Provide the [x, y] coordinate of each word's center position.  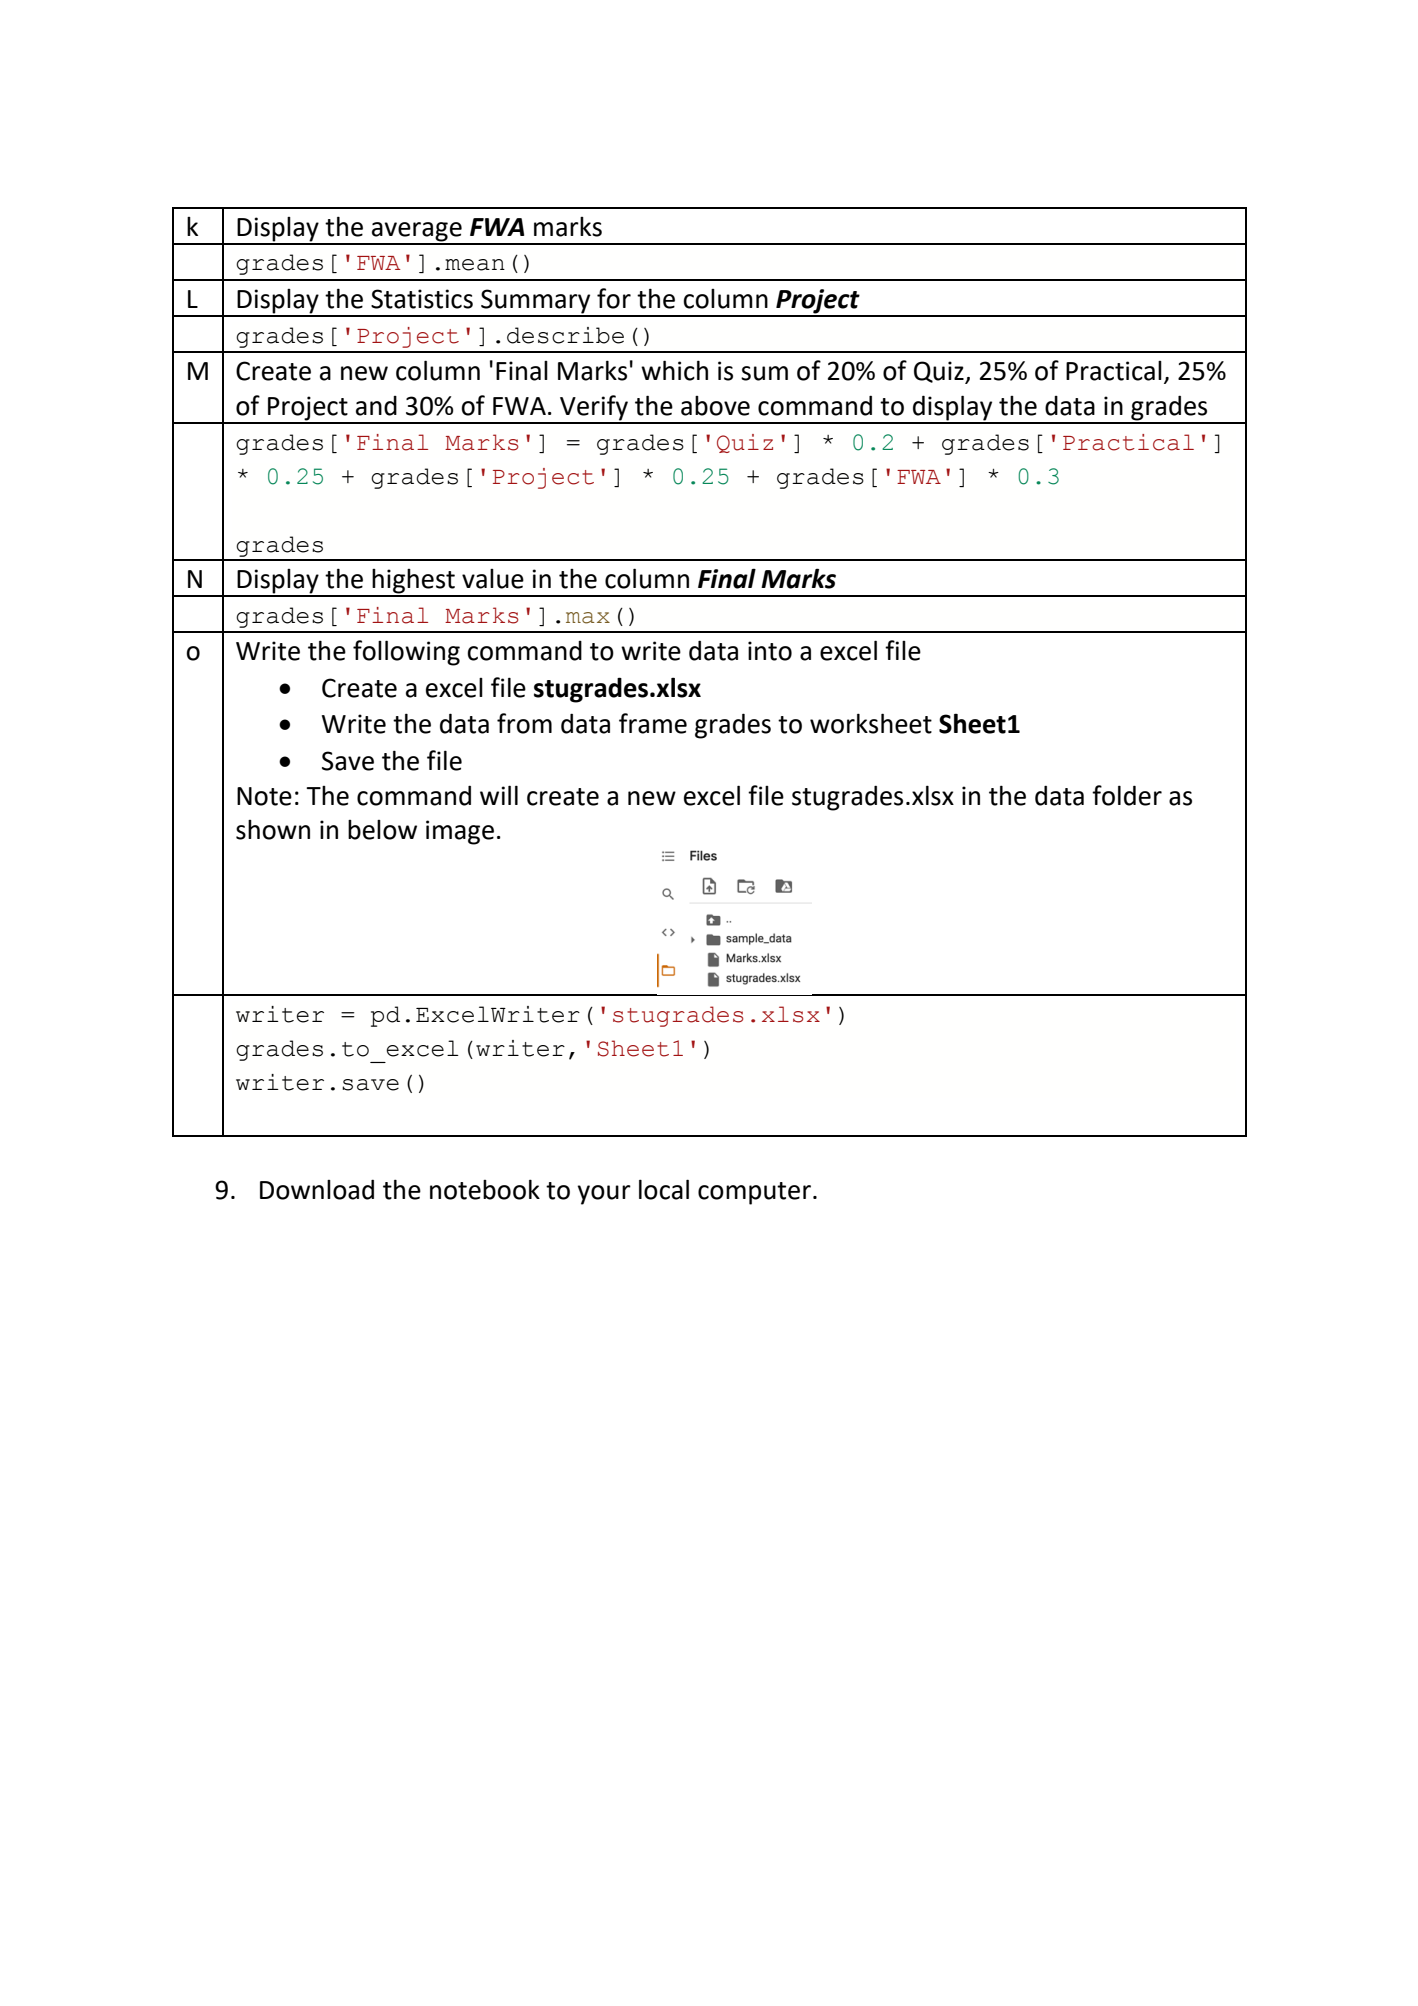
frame [653, 723]
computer [754, 1193]
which [674, 370]
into [770, 651]
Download [317, 1189]
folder [1127, 795]
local [664, 1189]
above [715, 406]
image [460, 832]
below [382, 830]
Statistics [422, 299]
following [406, 653]
